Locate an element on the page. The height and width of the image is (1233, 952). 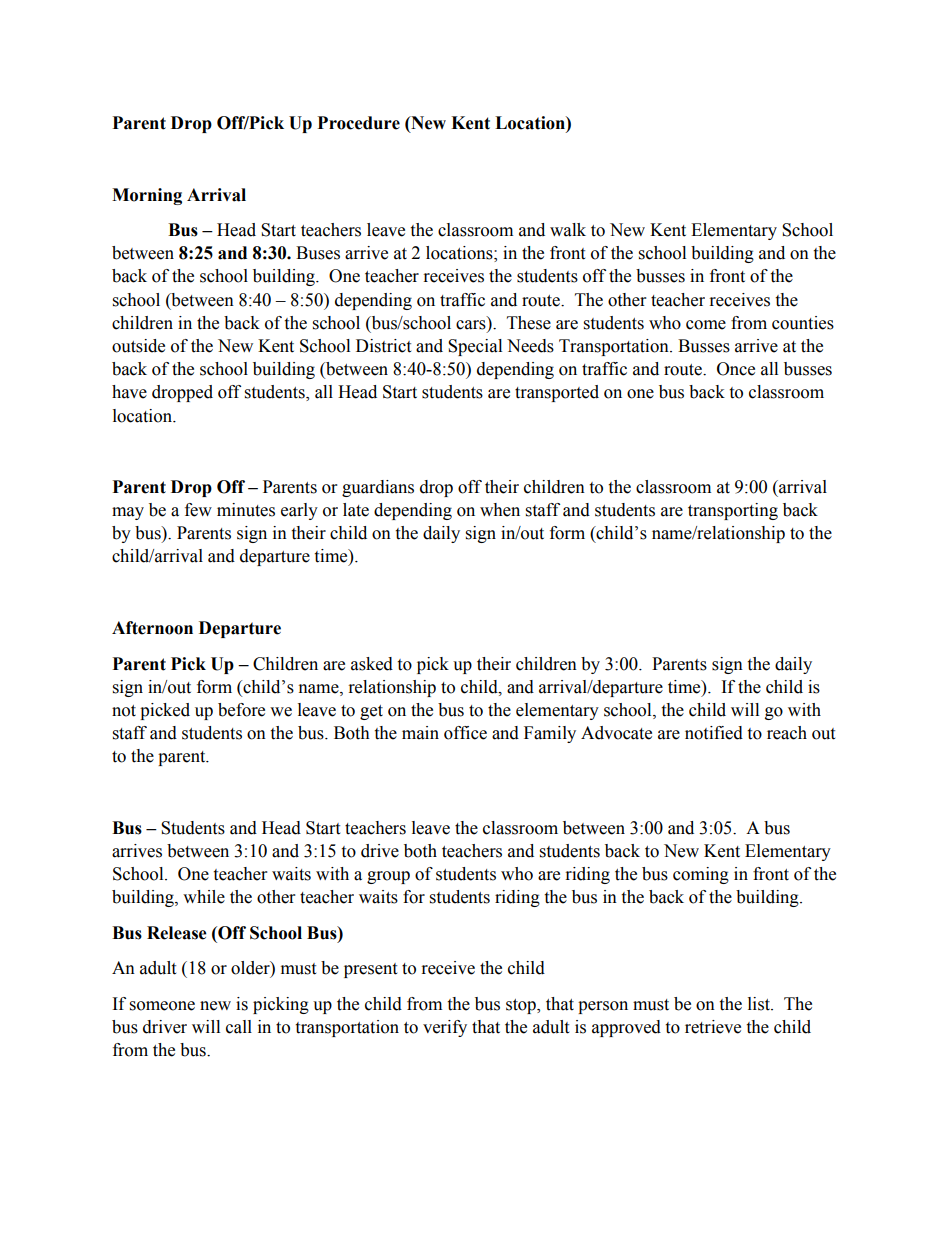
walk is located at coordinates (568, 230).
